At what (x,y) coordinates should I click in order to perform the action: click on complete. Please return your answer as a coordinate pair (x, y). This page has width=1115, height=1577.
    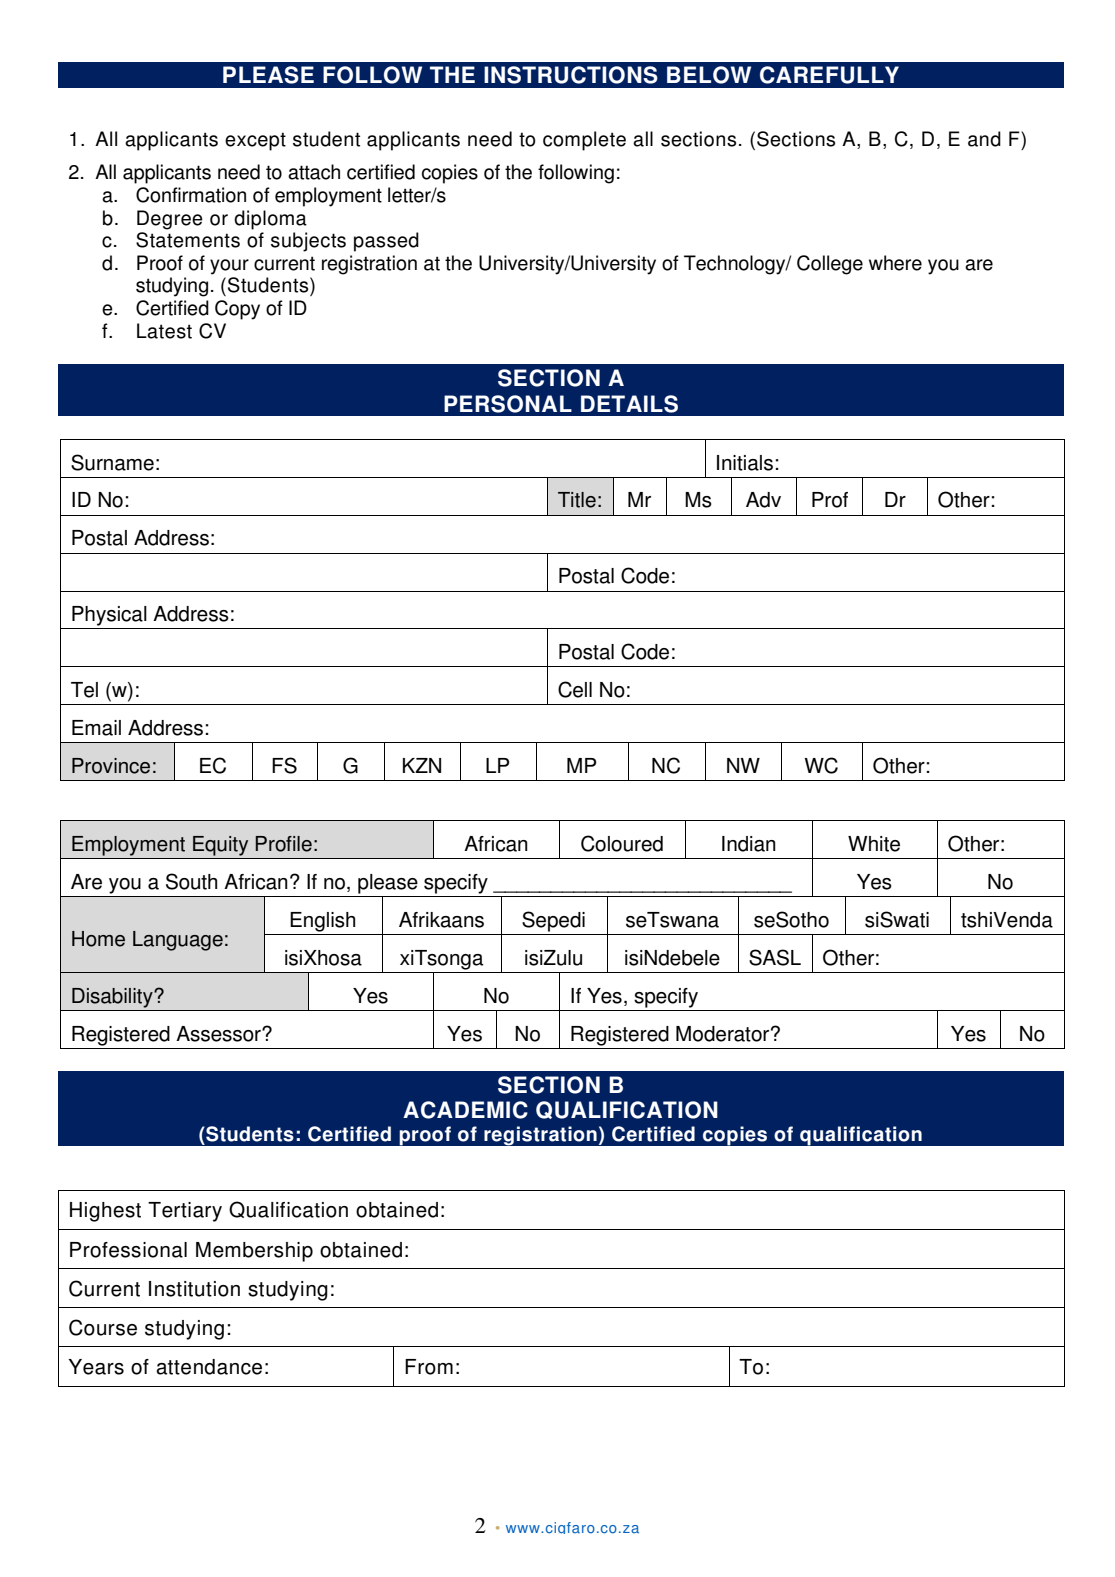
    Looking at the image, I should click on (584, 141).
